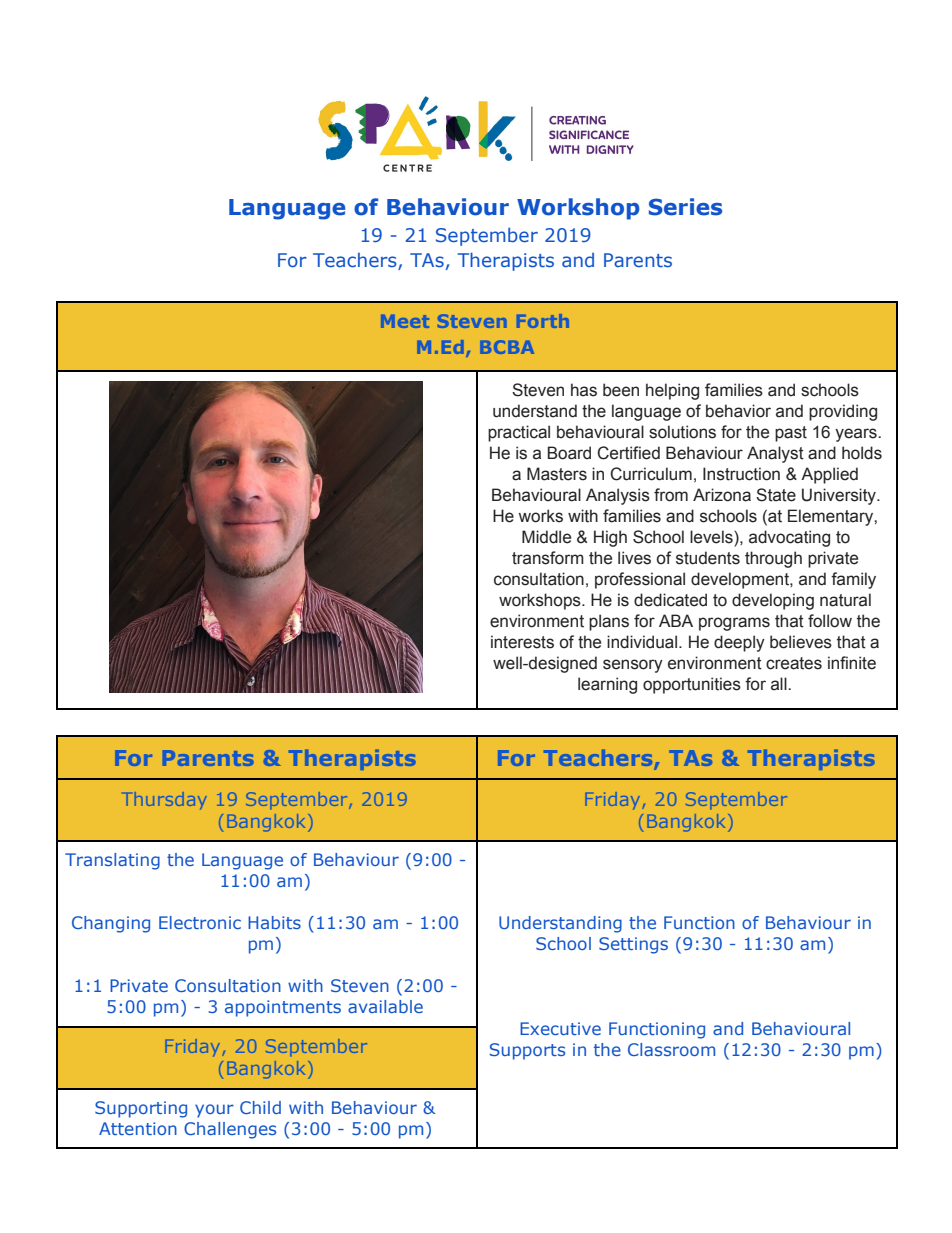 The height and width of the screenshot is (1233, 952). Describe the element at coordinates (166, 800) in the screenshot. I see `Thursday` at that location.
